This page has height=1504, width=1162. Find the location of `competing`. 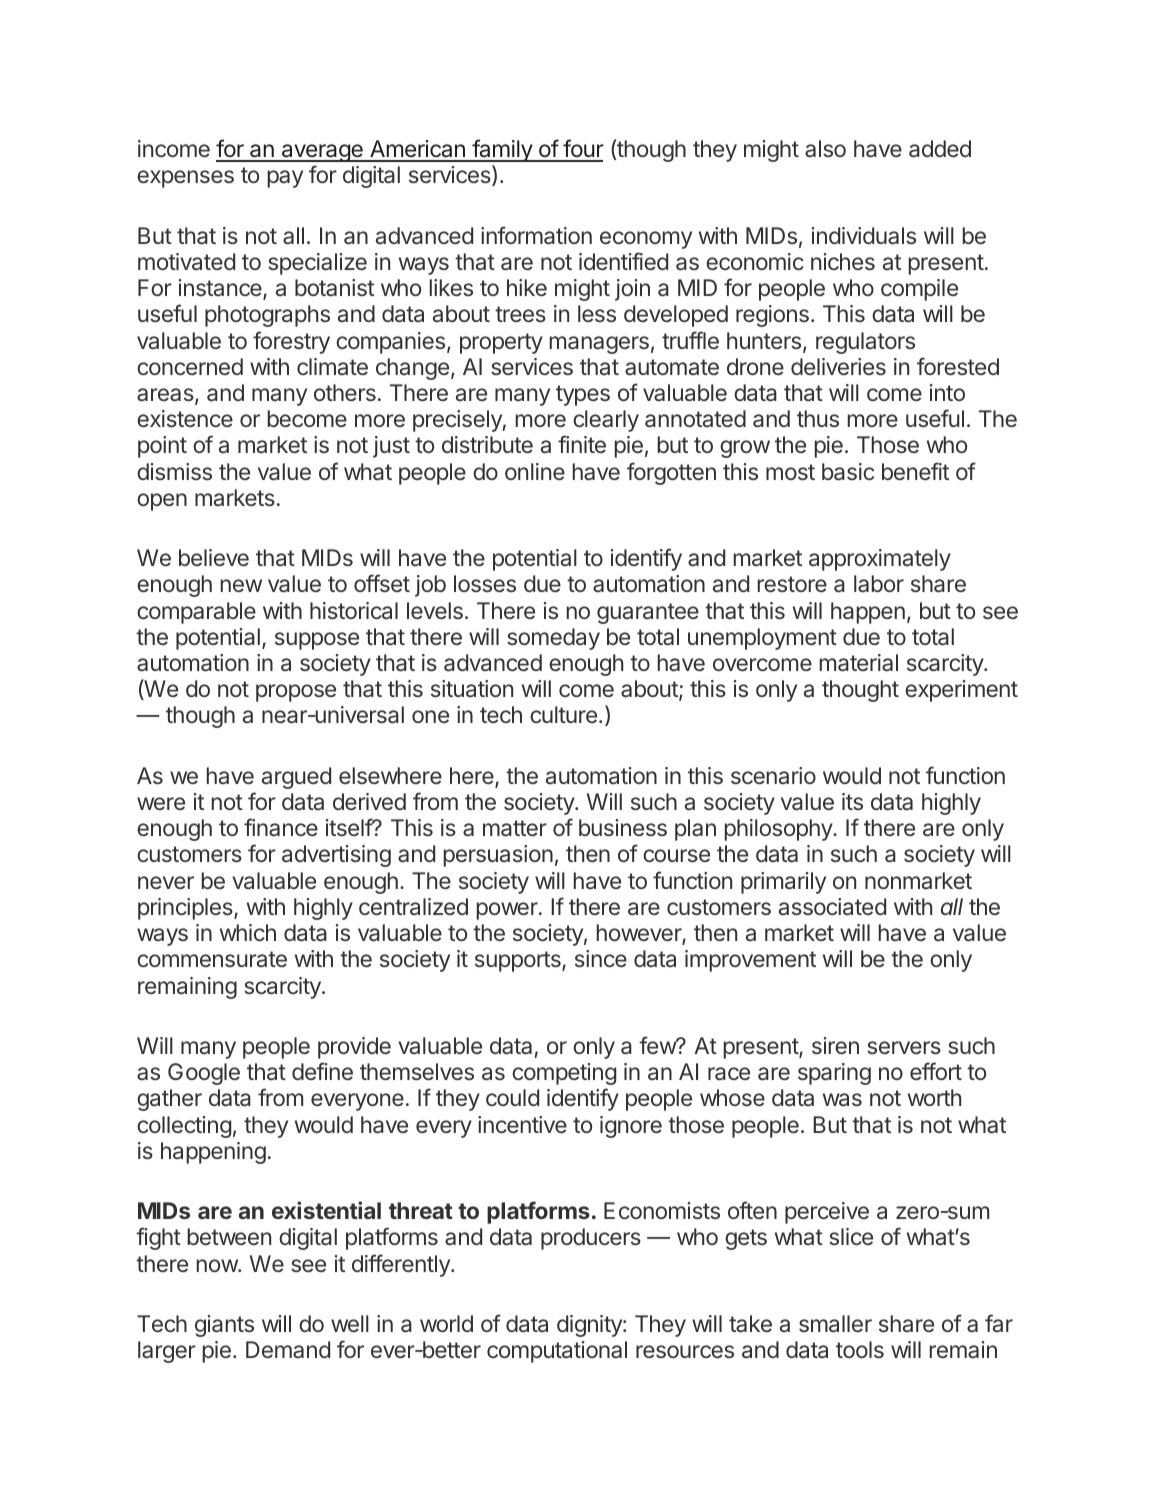

competing is located at coordinates (564, 1074).
